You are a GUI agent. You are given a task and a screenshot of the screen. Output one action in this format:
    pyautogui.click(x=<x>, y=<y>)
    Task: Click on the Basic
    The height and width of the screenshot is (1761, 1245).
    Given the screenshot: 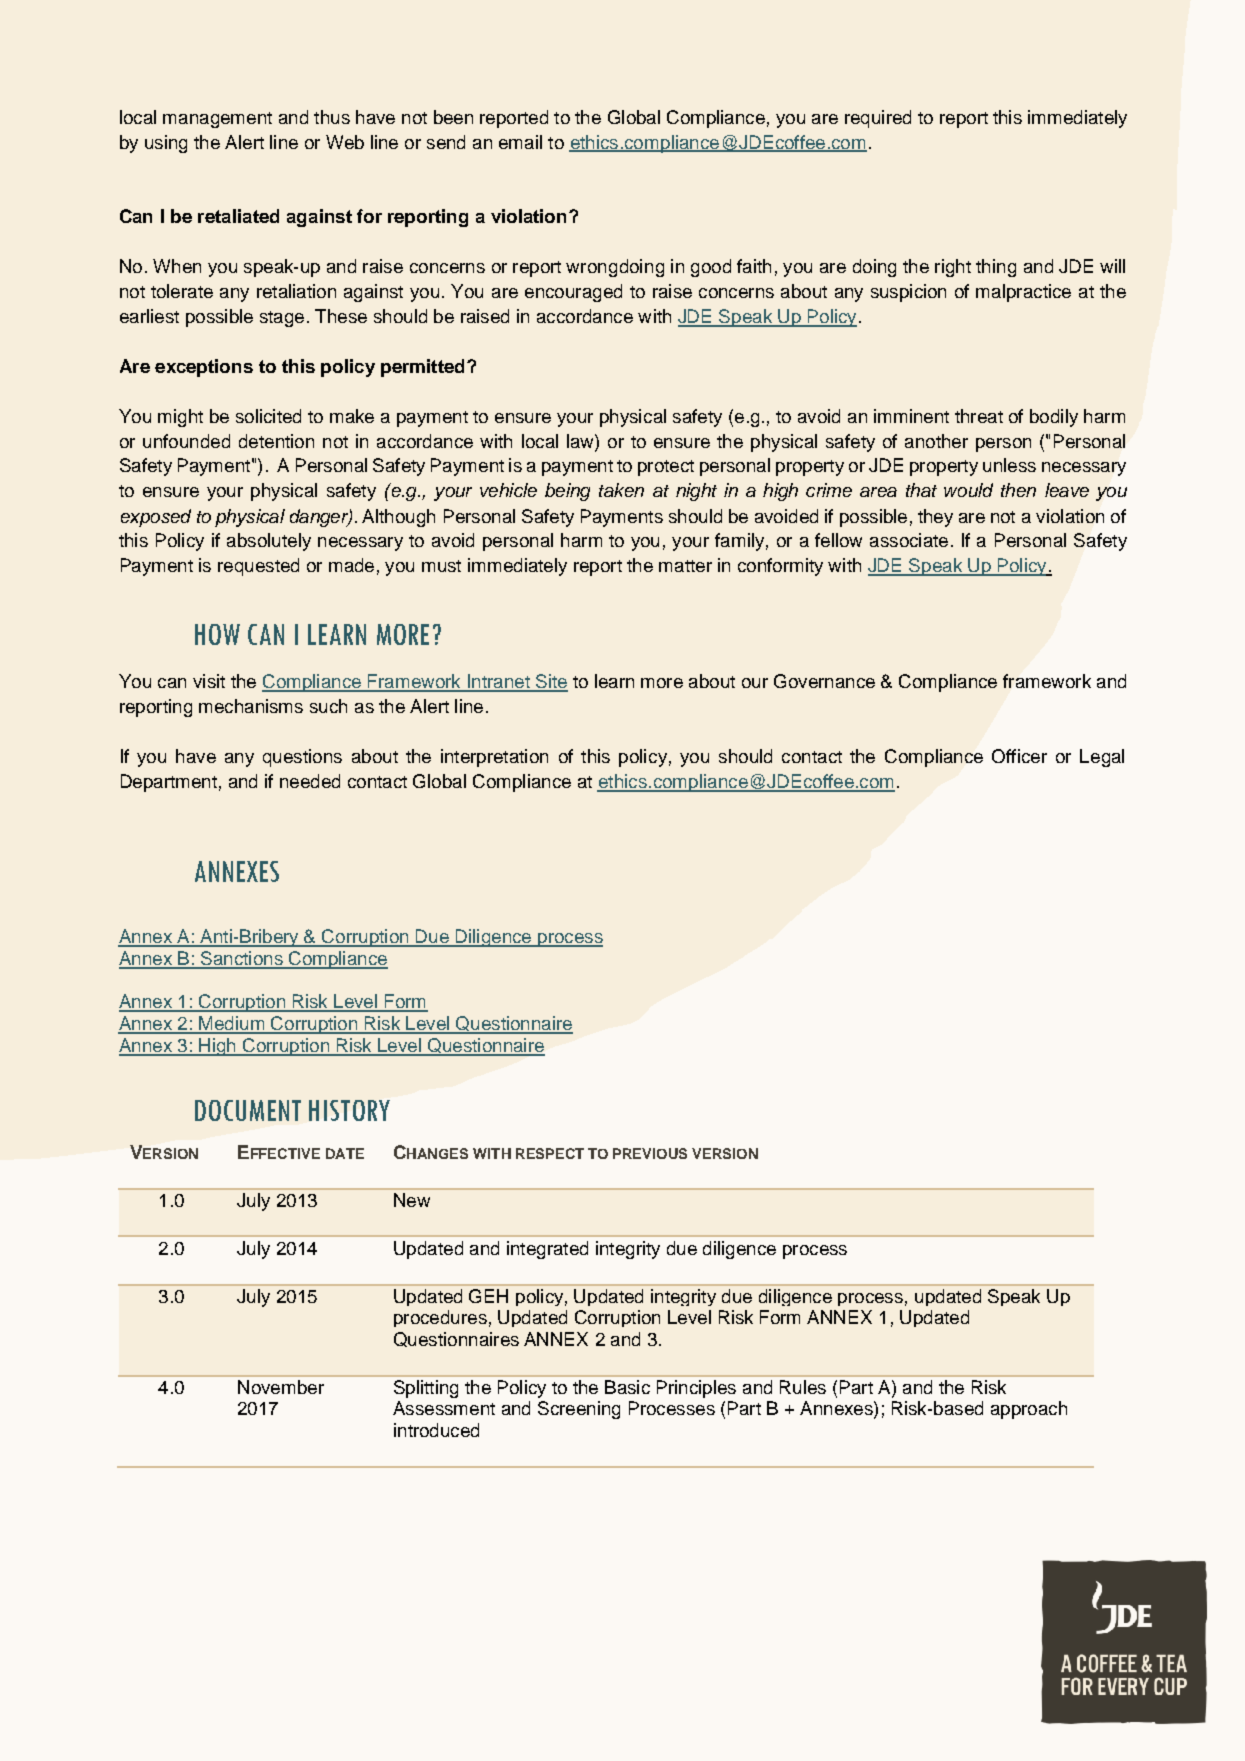 What is the action you would take?
    pyautogui.click(x=627, y=1387)
